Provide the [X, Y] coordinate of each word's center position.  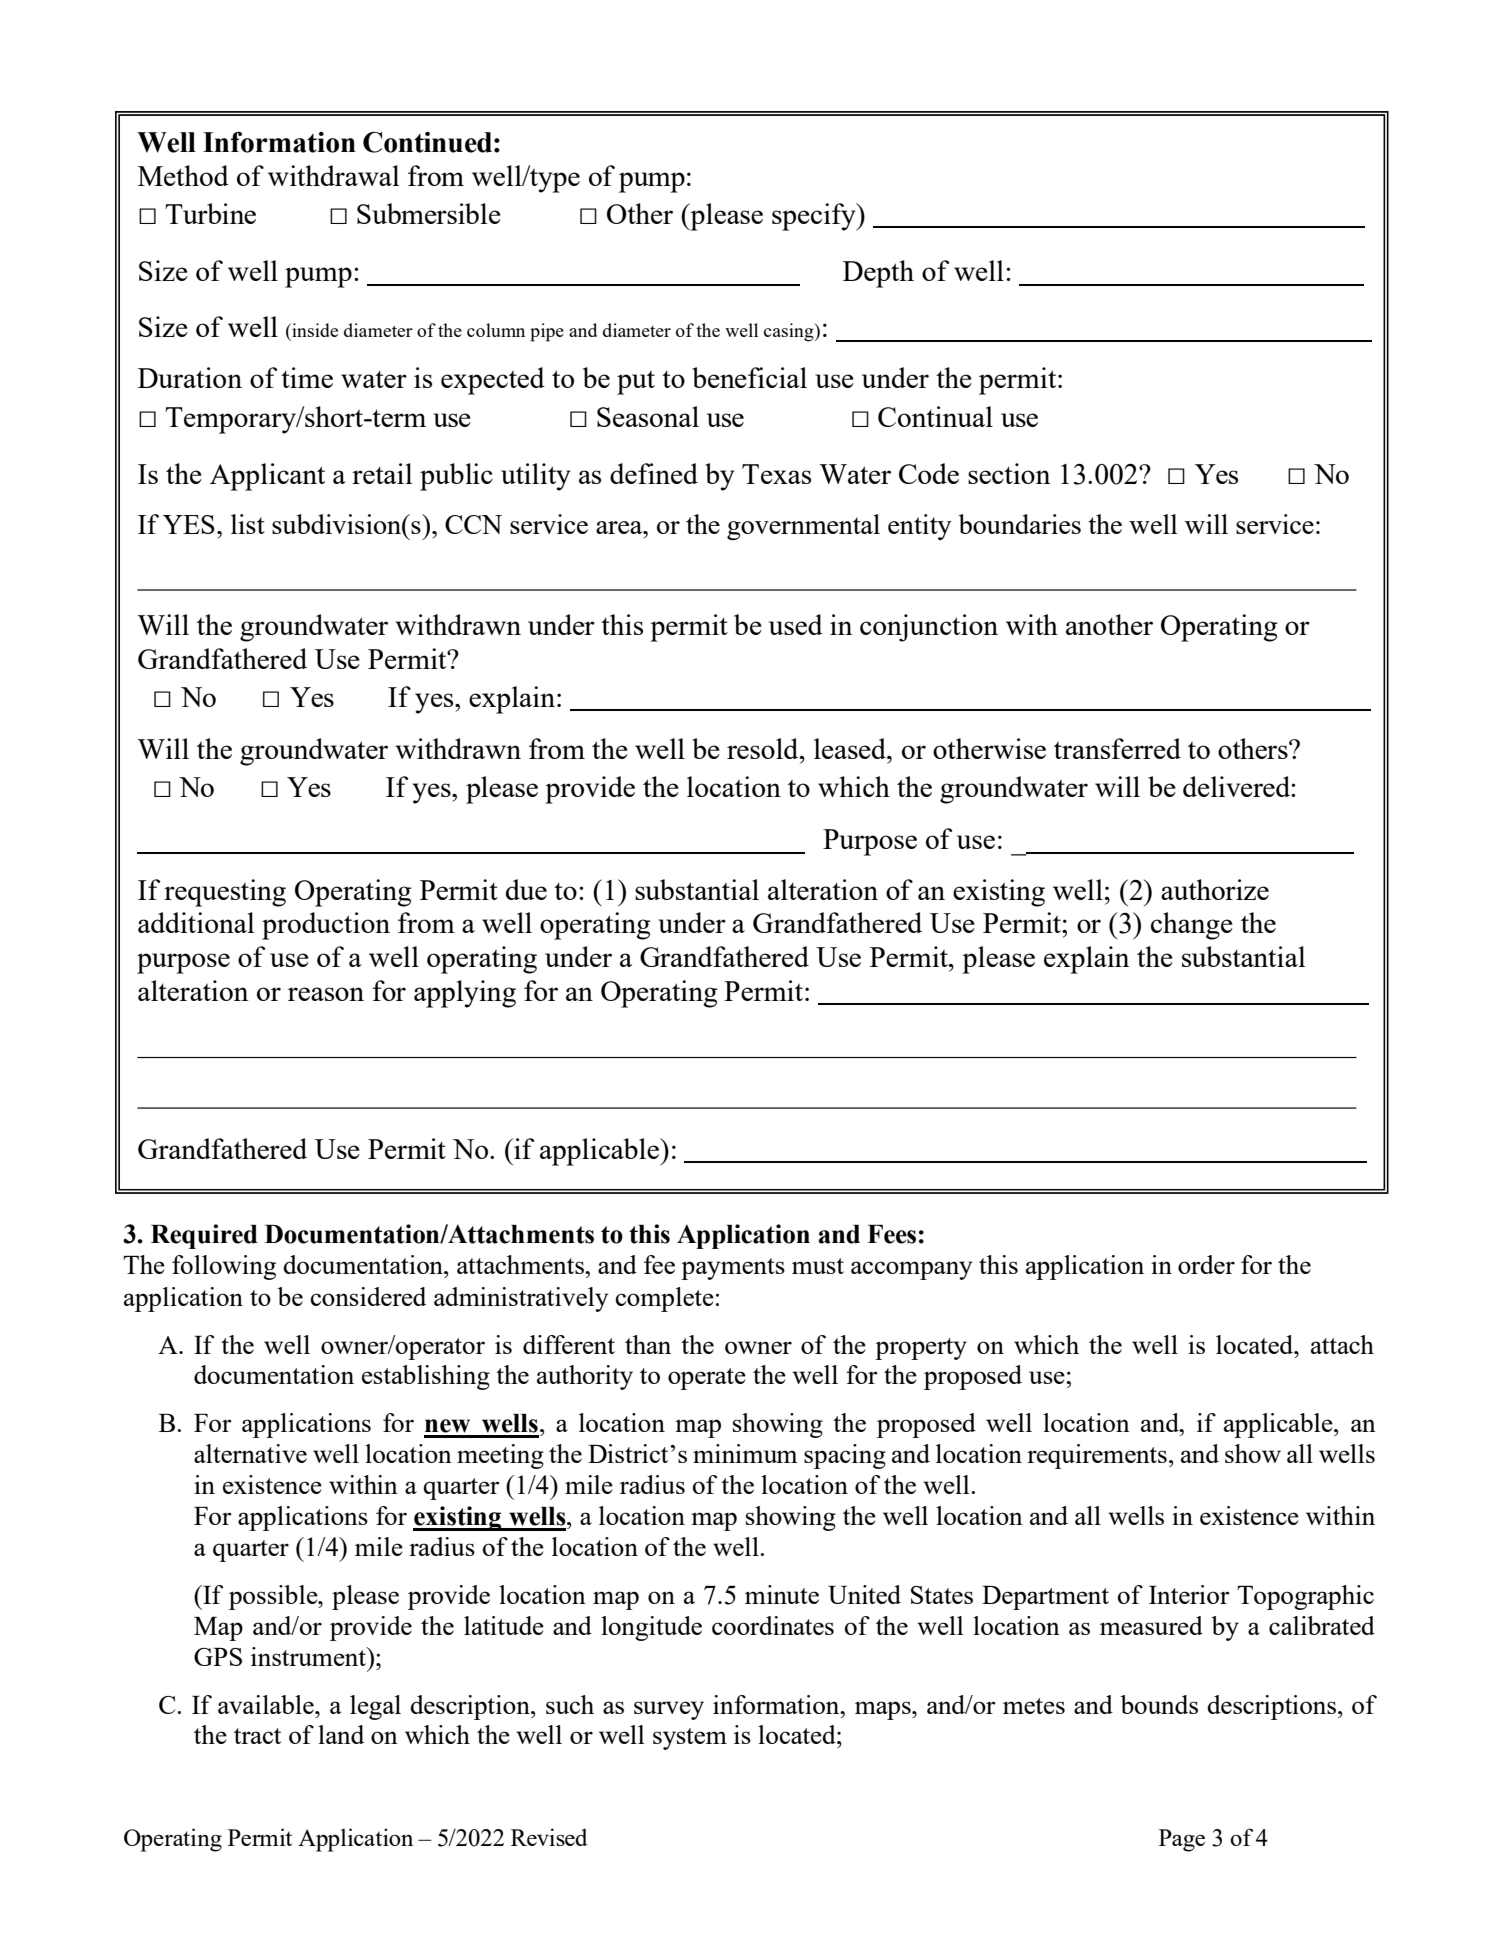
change [1192, 926]
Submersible [429, 213]
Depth [878, 274]
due [526, 889]
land [341, 1734]
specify [815, 217]
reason [326, 994]
